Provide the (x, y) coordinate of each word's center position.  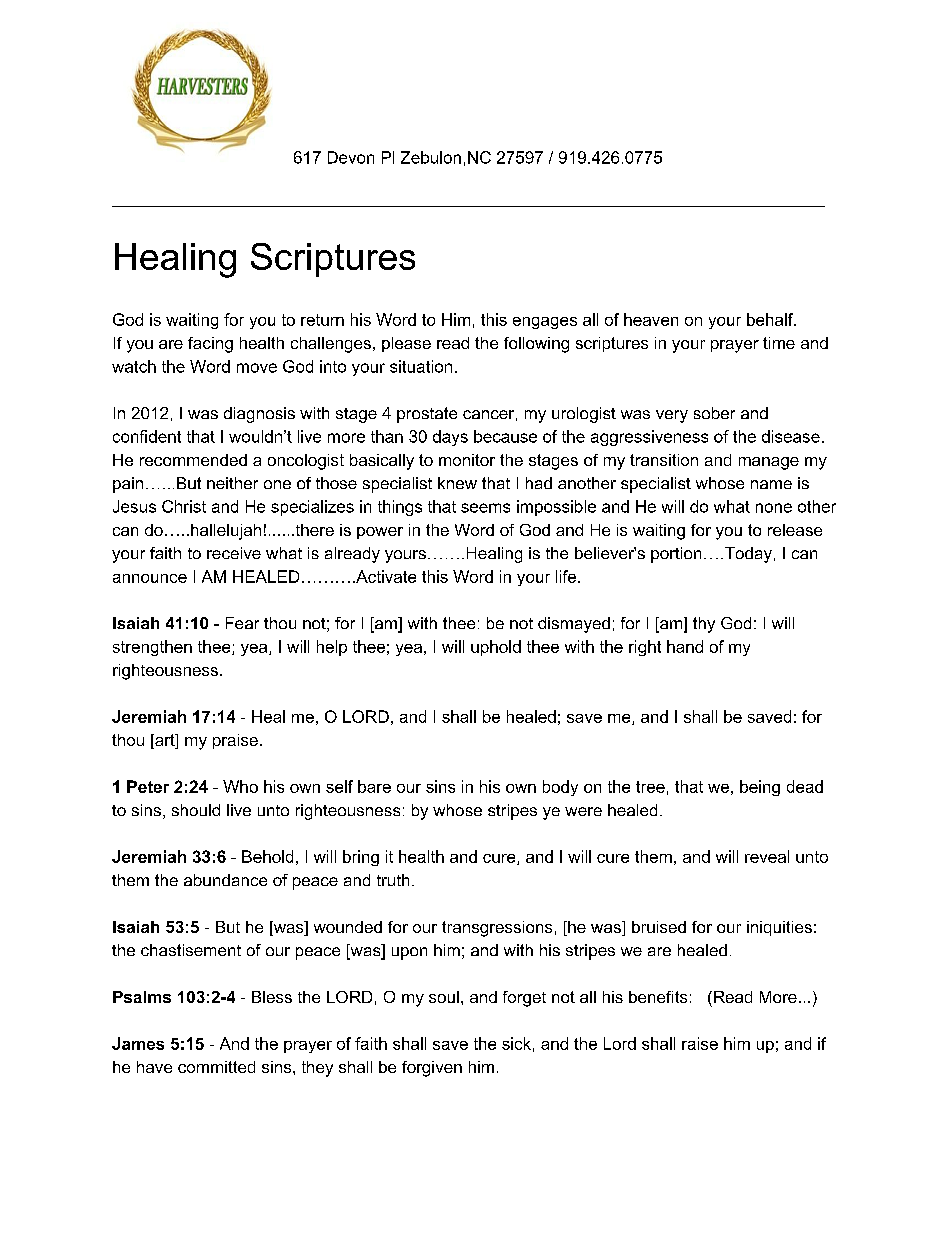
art (165, 741)
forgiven (432, 1069)
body (560, 788)
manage (769, 463)
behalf (771, 319)
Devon (351, 157)
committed (216, 1067)
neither (232, 483)
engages (545, 323)
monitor (467, 460)
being (760, 788)
